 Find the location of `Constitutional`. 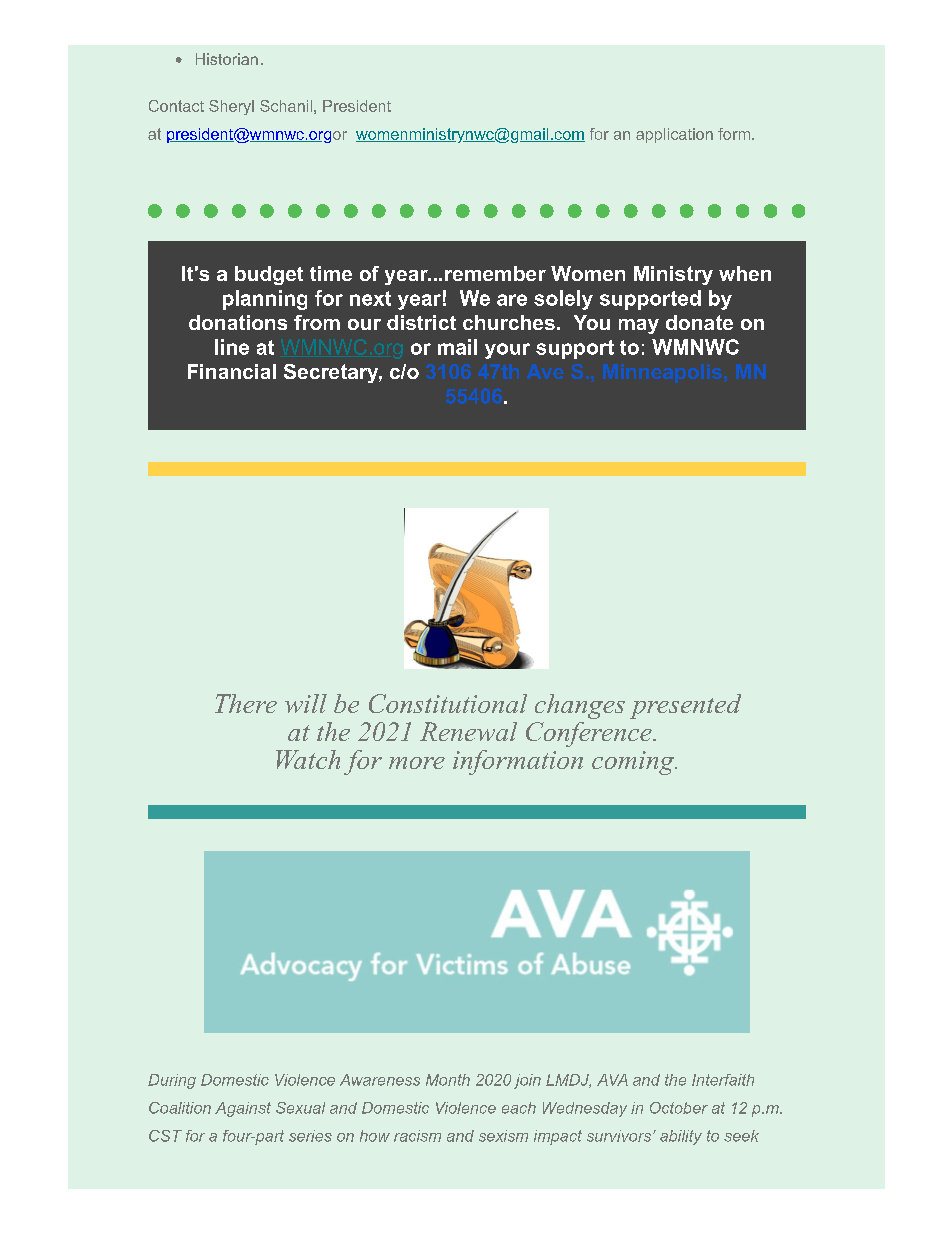

Constitutional is located at coordinates (448, 703).
